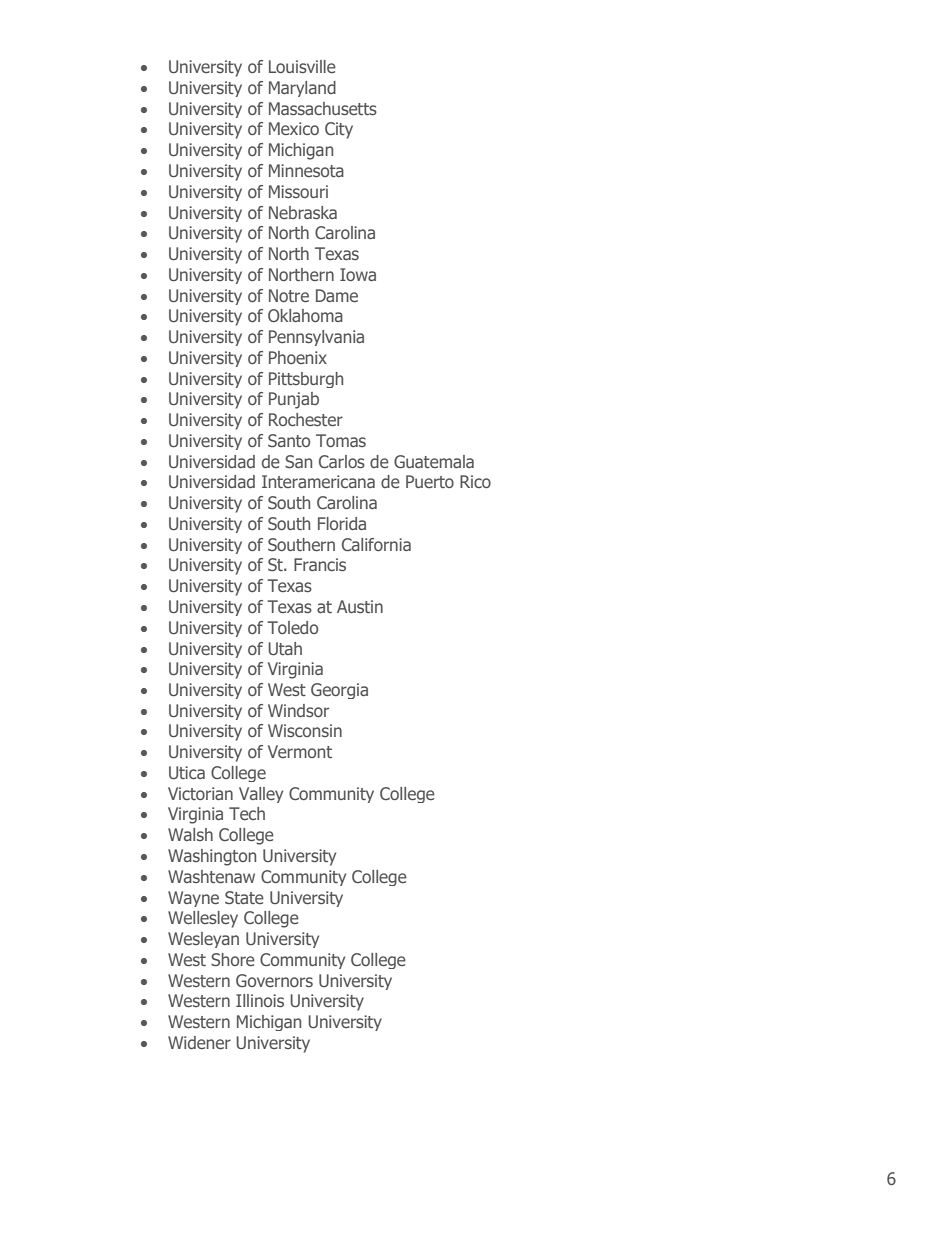  I want to click on Massachusetts, so click(323, 108).
